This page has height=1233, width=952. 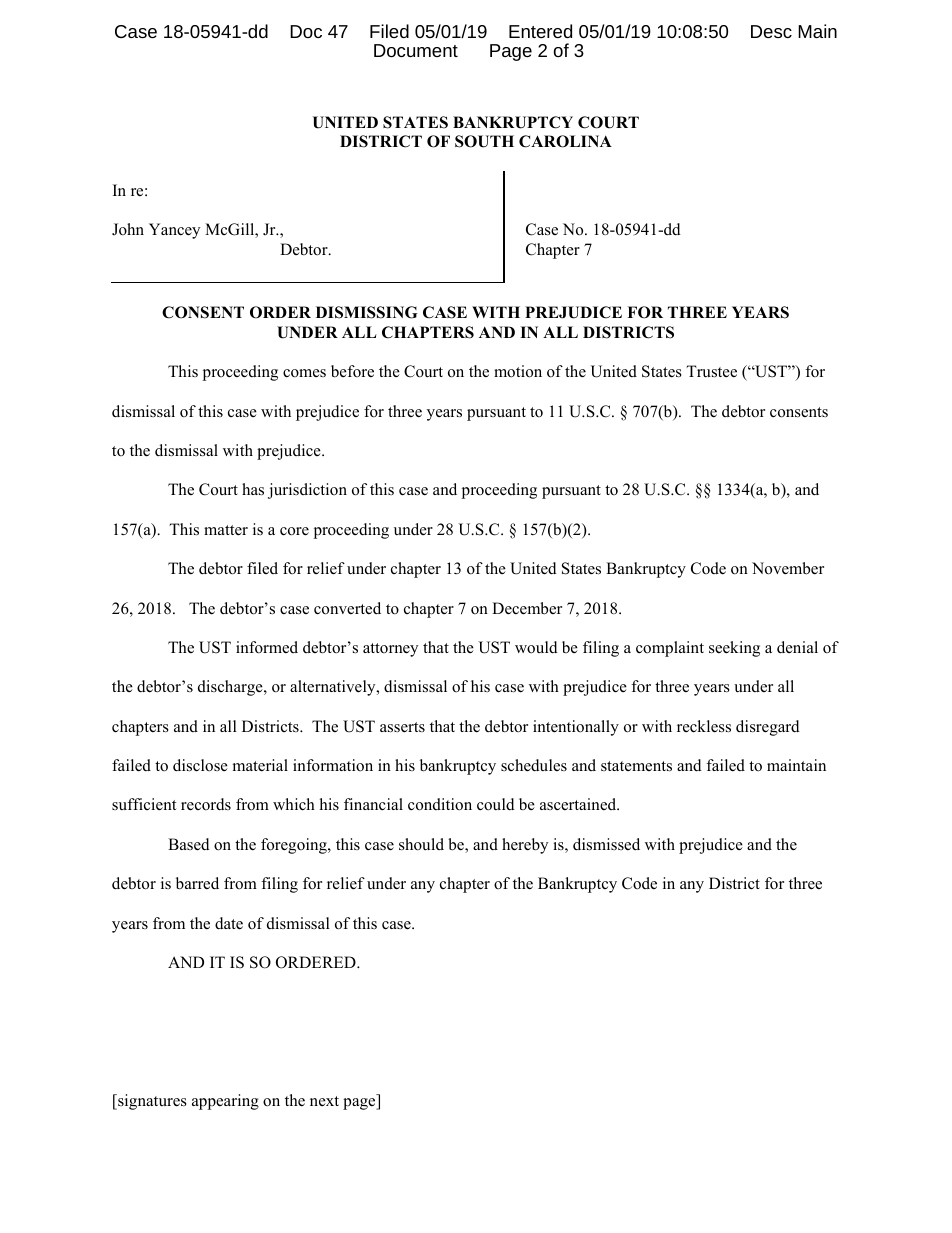 What do you see at coordinates (540, 31) in the page?
I see `Entered` at bounding box center [540, 31].
